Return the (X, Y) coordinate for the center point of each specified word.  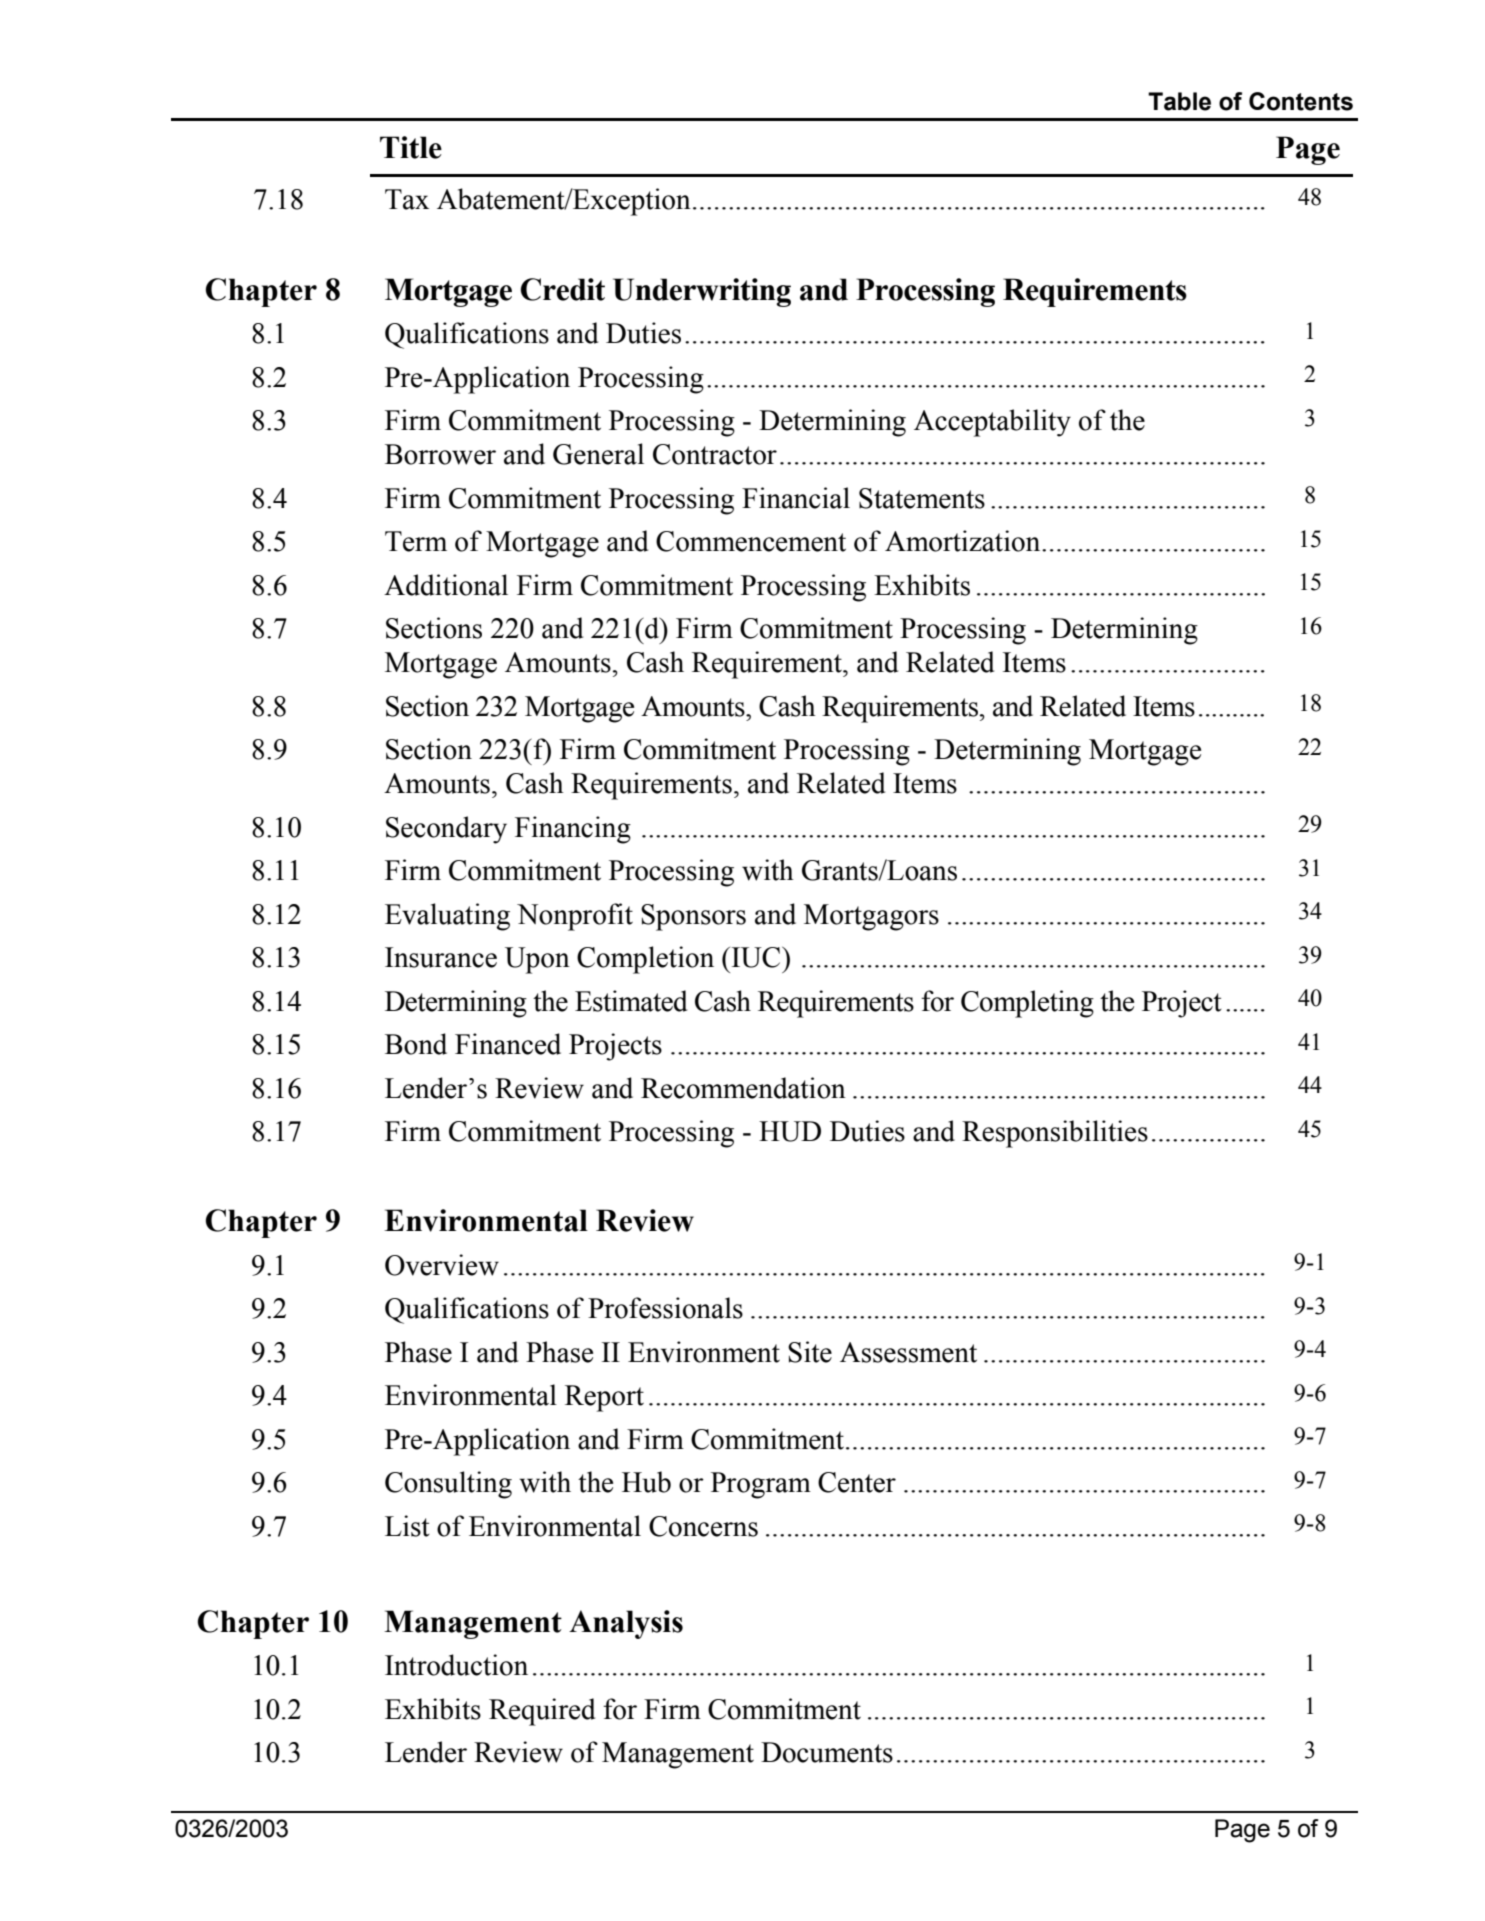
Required (542, 1712)
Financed (508, 1044)
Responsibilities (1055, 1134)
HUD (790, 1131)
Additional (446, 585)
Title (411, 147)
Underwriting (702, 292)
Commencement (751, 541)
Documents (827, 1752)
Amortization (964, 541)
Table (1179, 101)
